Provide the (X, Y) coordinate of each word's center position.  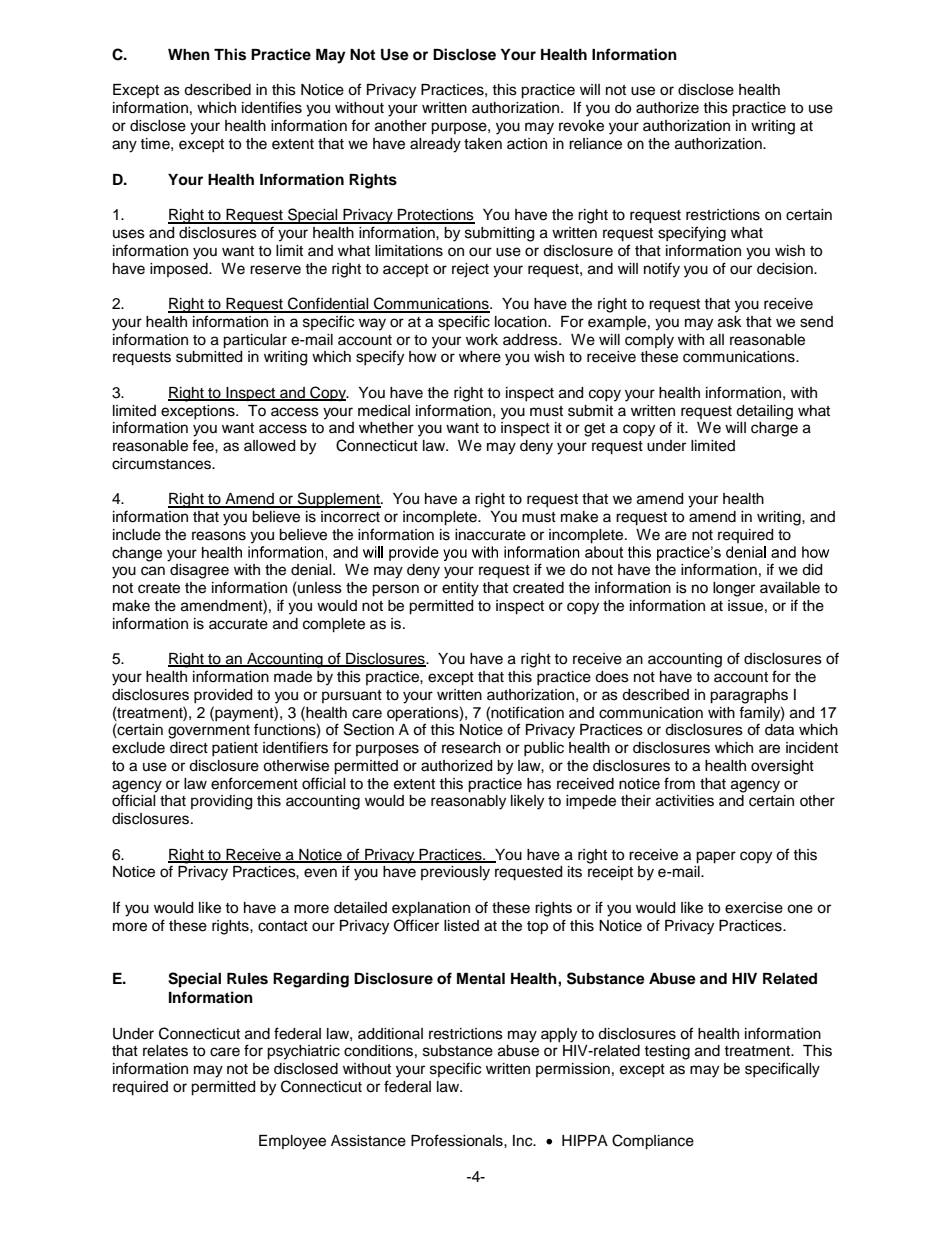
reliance (595, 144)
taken (483, 144)
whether (386, 428)
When (189, 55)
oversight (782, 767)
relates (165, 1051)
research (471, 748)
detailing (764, 412)
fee (204, 445)
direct (189, 748)
